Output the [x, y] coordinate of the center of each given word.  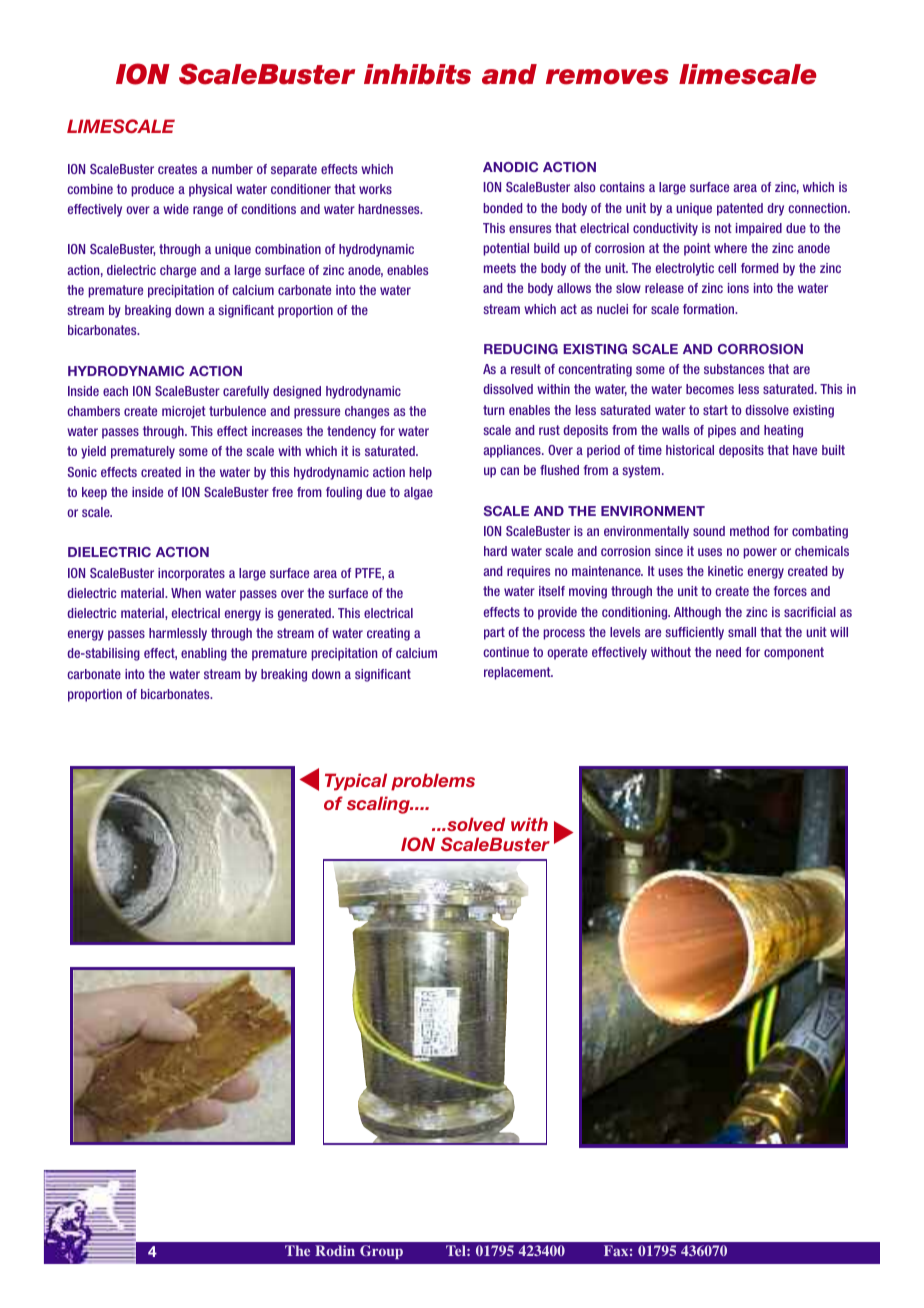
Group [381, 1252]
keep [94, 493]
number [232, 169]
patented [740, 209]
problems [433, 782]
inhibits [417, 74]
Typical [356, 782]
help [420, 473]
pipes [722, 431]
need [728, 652]
